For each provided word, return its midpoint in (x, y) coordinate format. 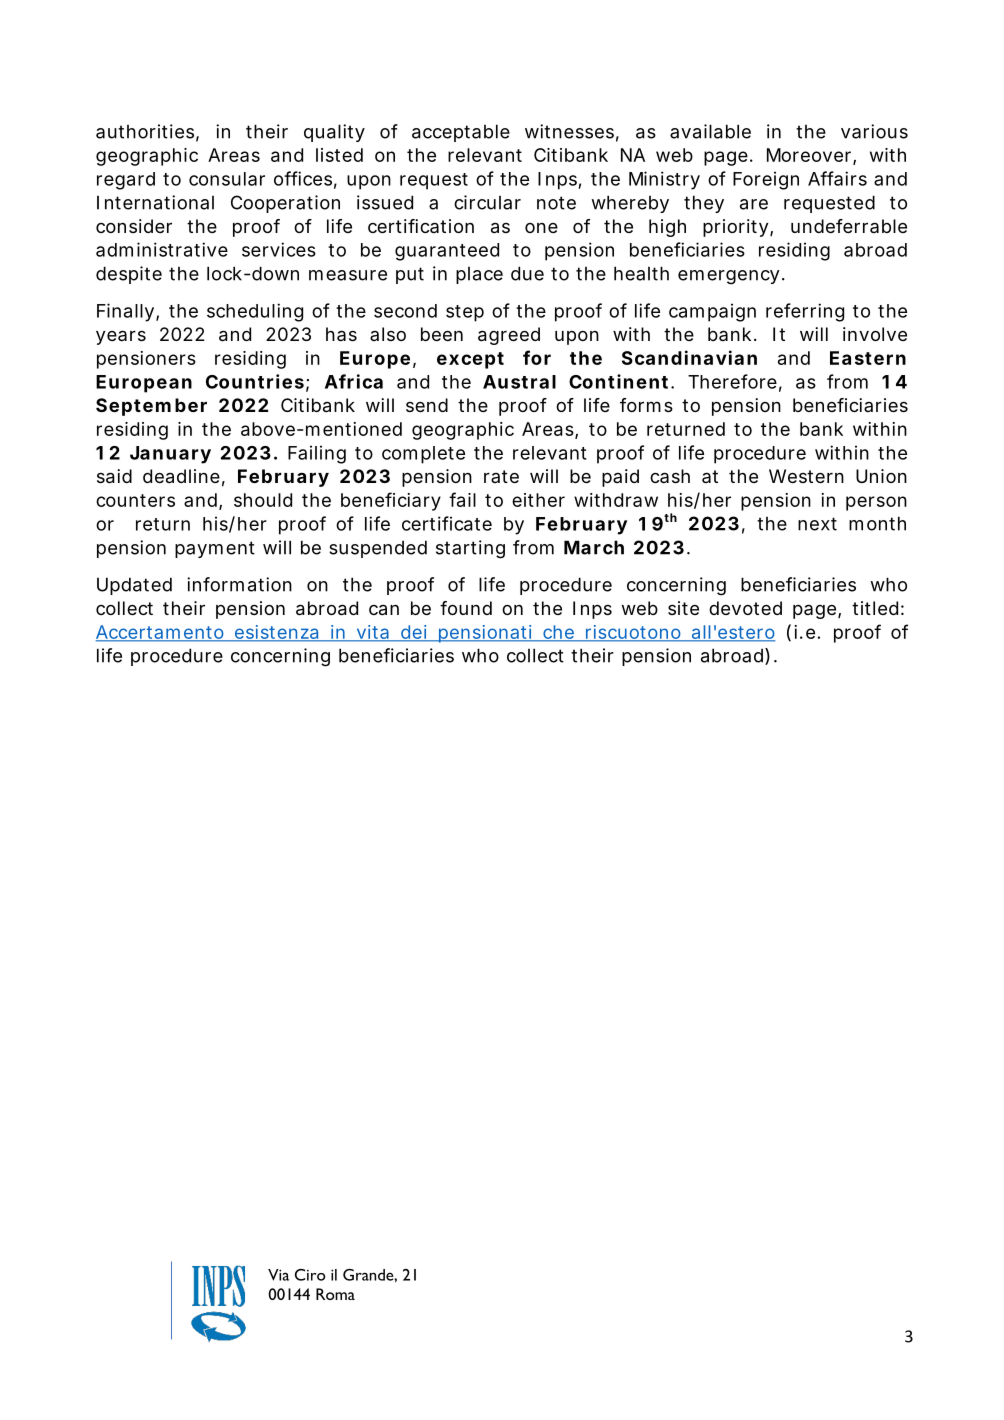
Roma (335, 1294)
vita (374, 633)
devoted (745, 608)
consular (227, 179)
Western (806, 476)
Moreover (811, 156)
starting (470, 549)
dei (414, 633)
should (263, 500)
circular (487, 202)
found (466, 608)
